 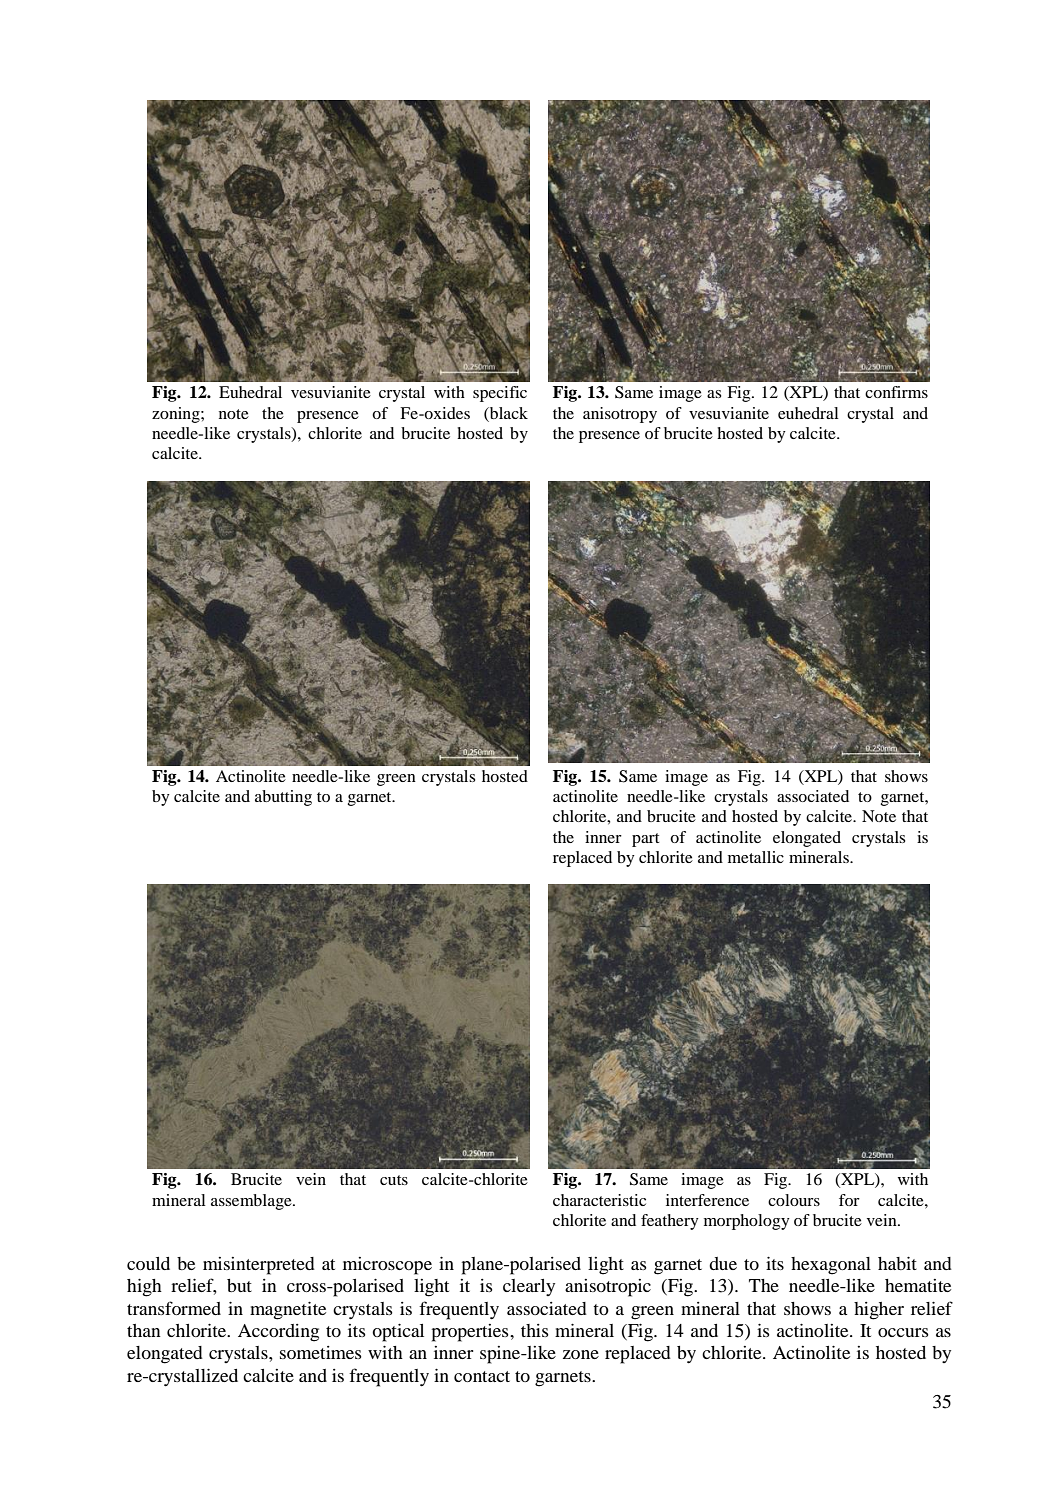 What do you see at coordinates (535, 1330) in the document?
I see `this` at bounding box center [535, 1330].
